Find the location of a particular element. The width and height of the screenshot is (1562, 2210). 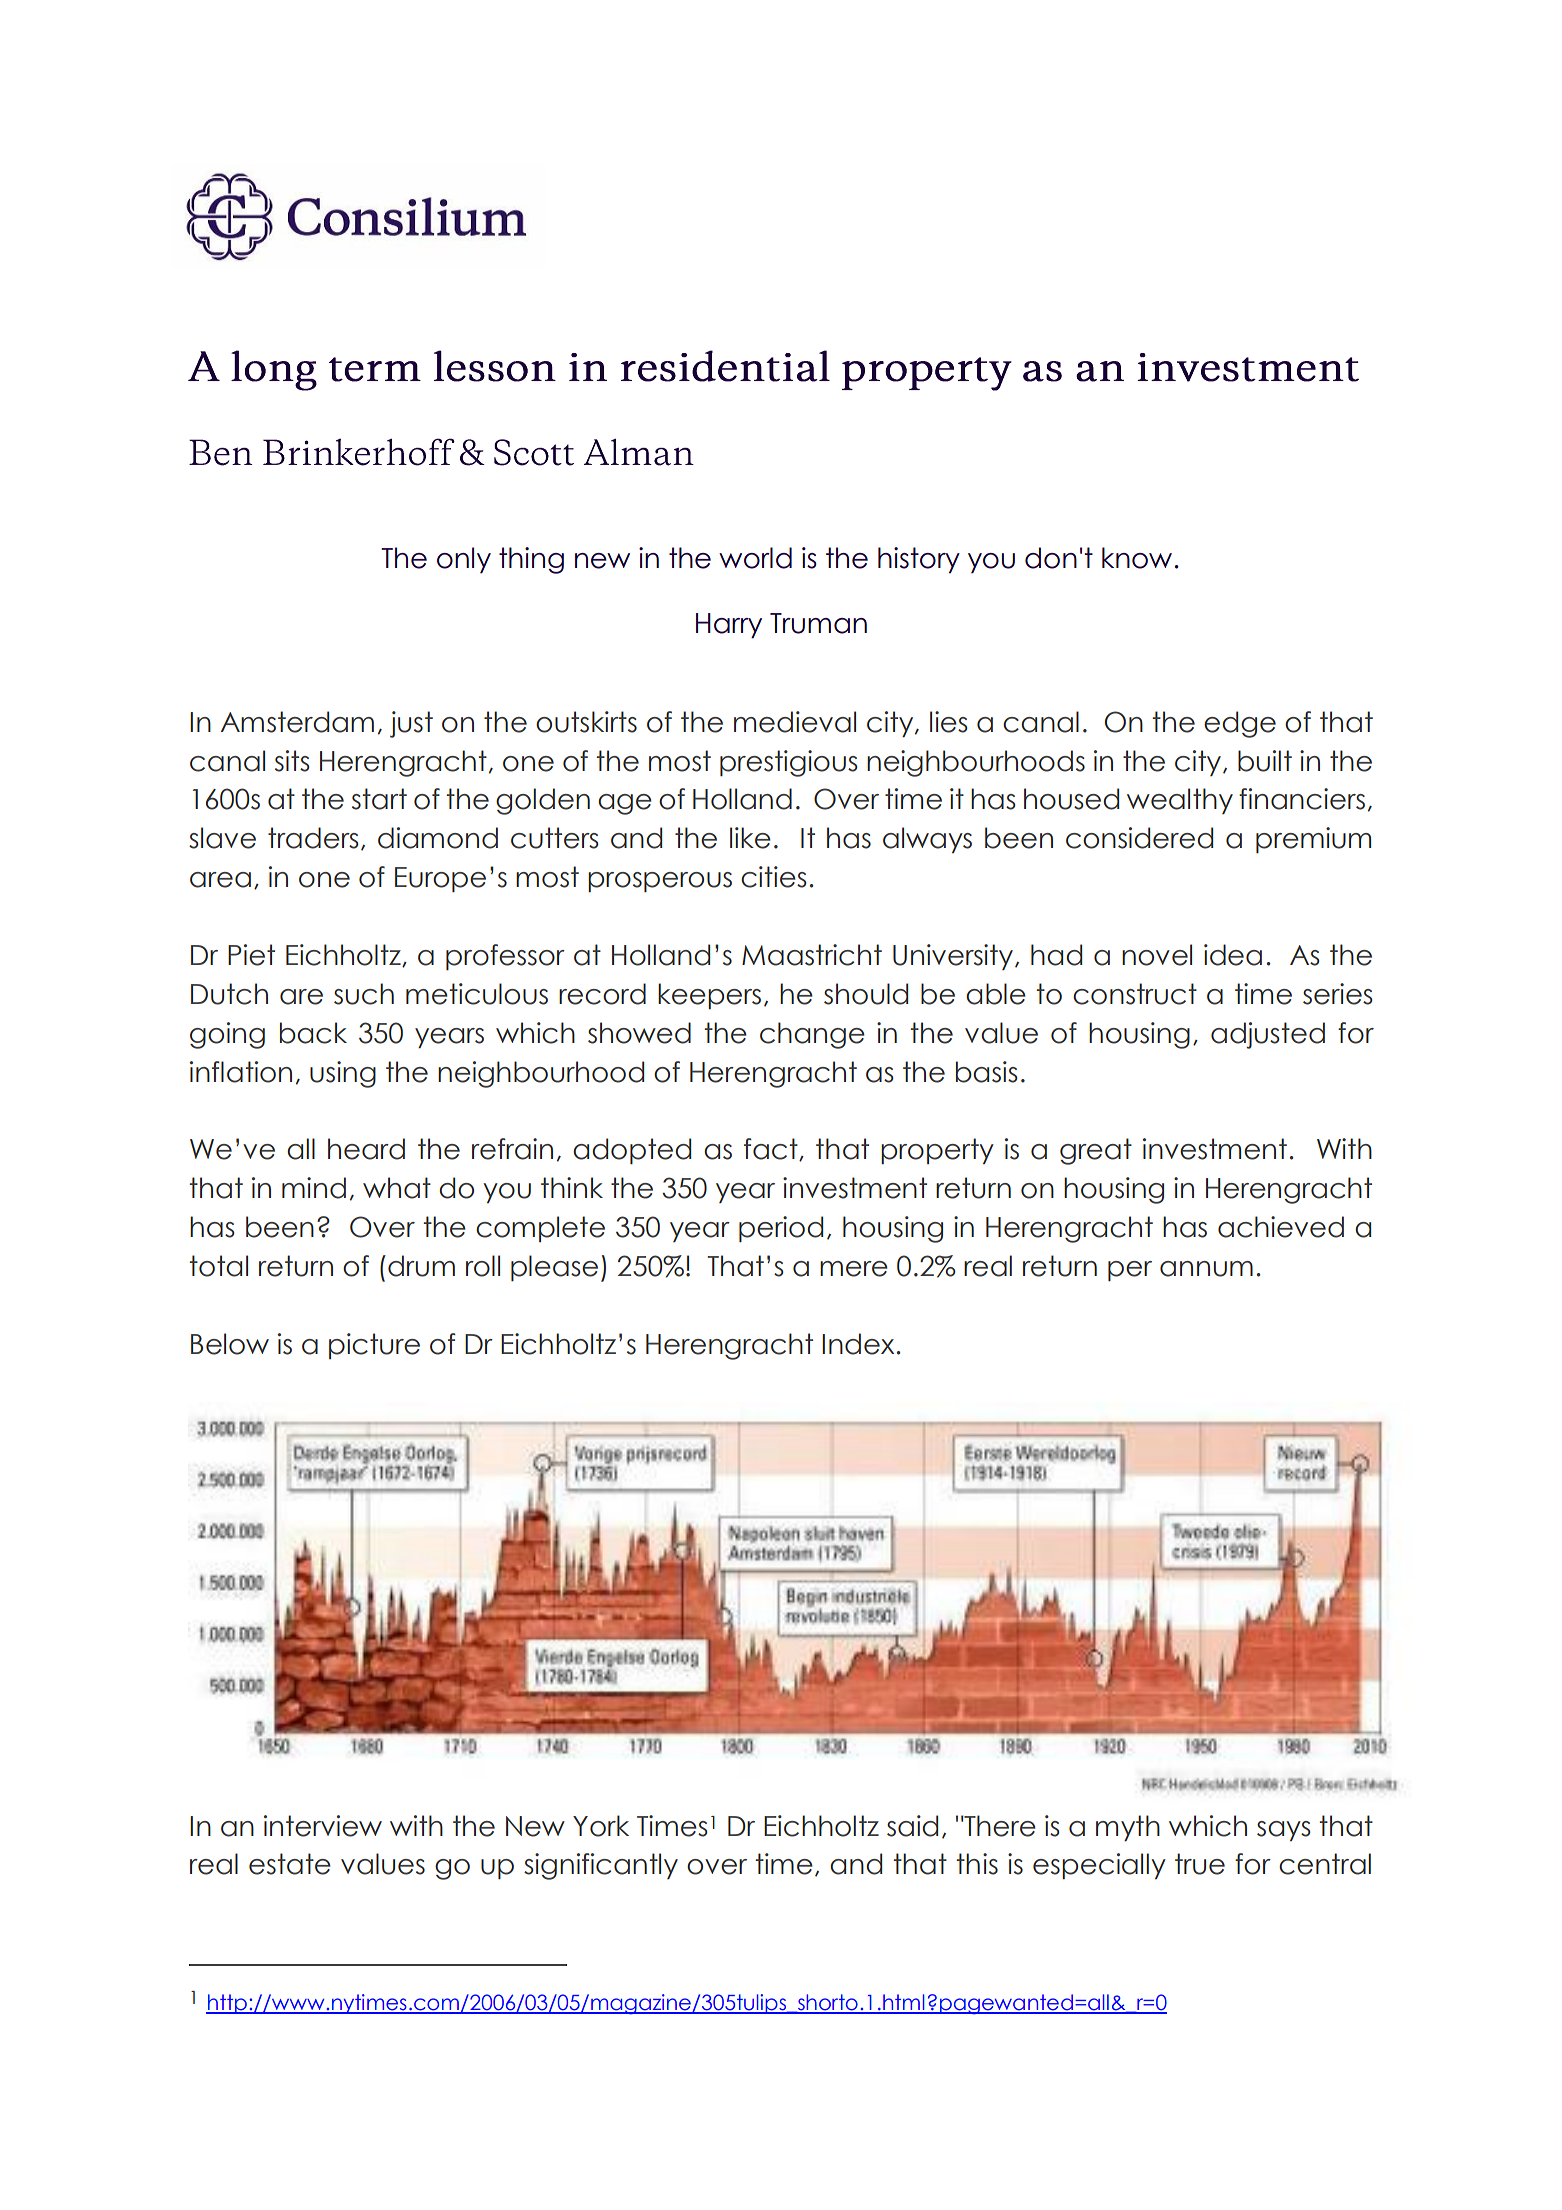

true is located at coordinates (1200, 1864).
